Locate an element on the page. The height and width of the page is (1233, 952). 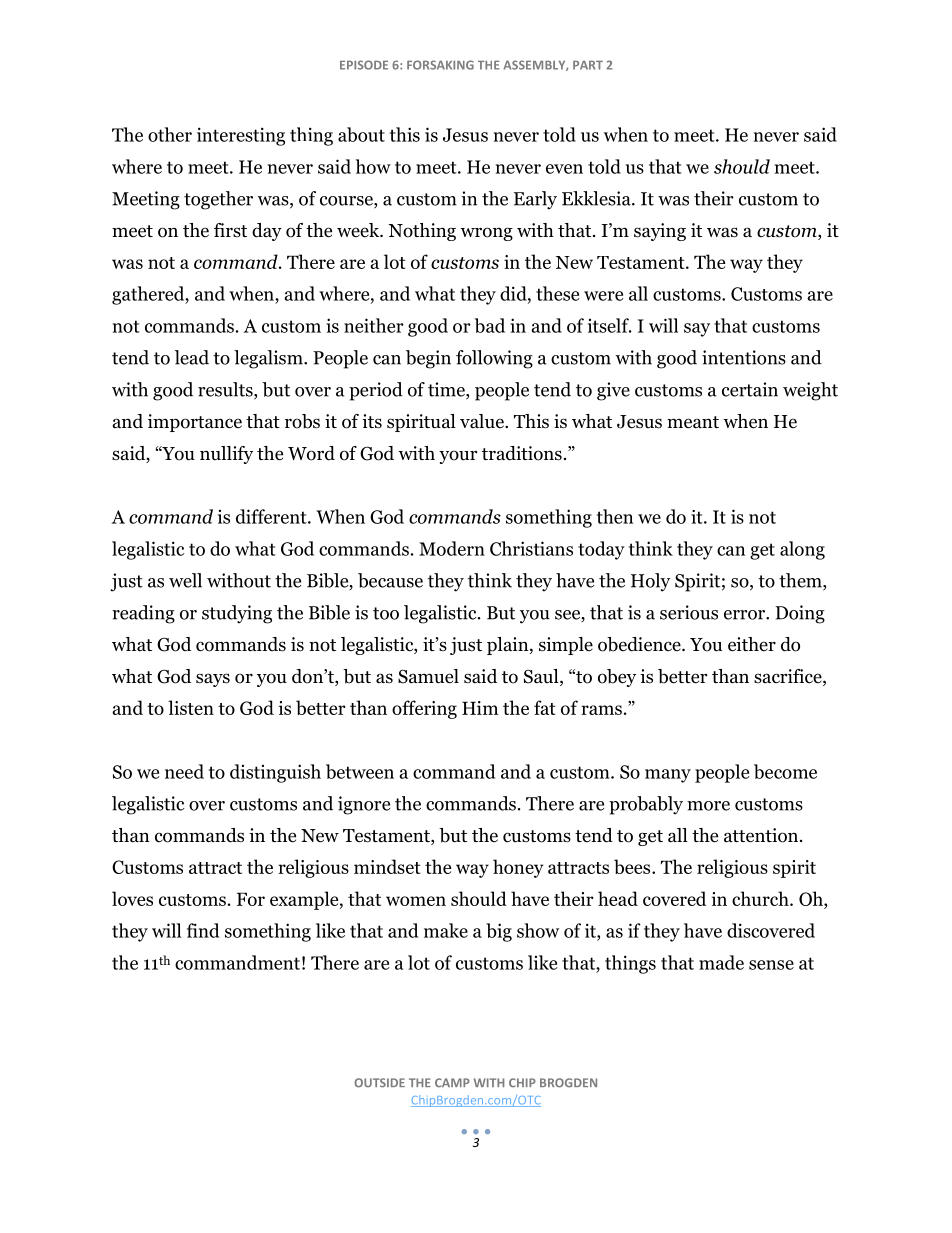
FORSAKING is located at coordinates (440, 65).
